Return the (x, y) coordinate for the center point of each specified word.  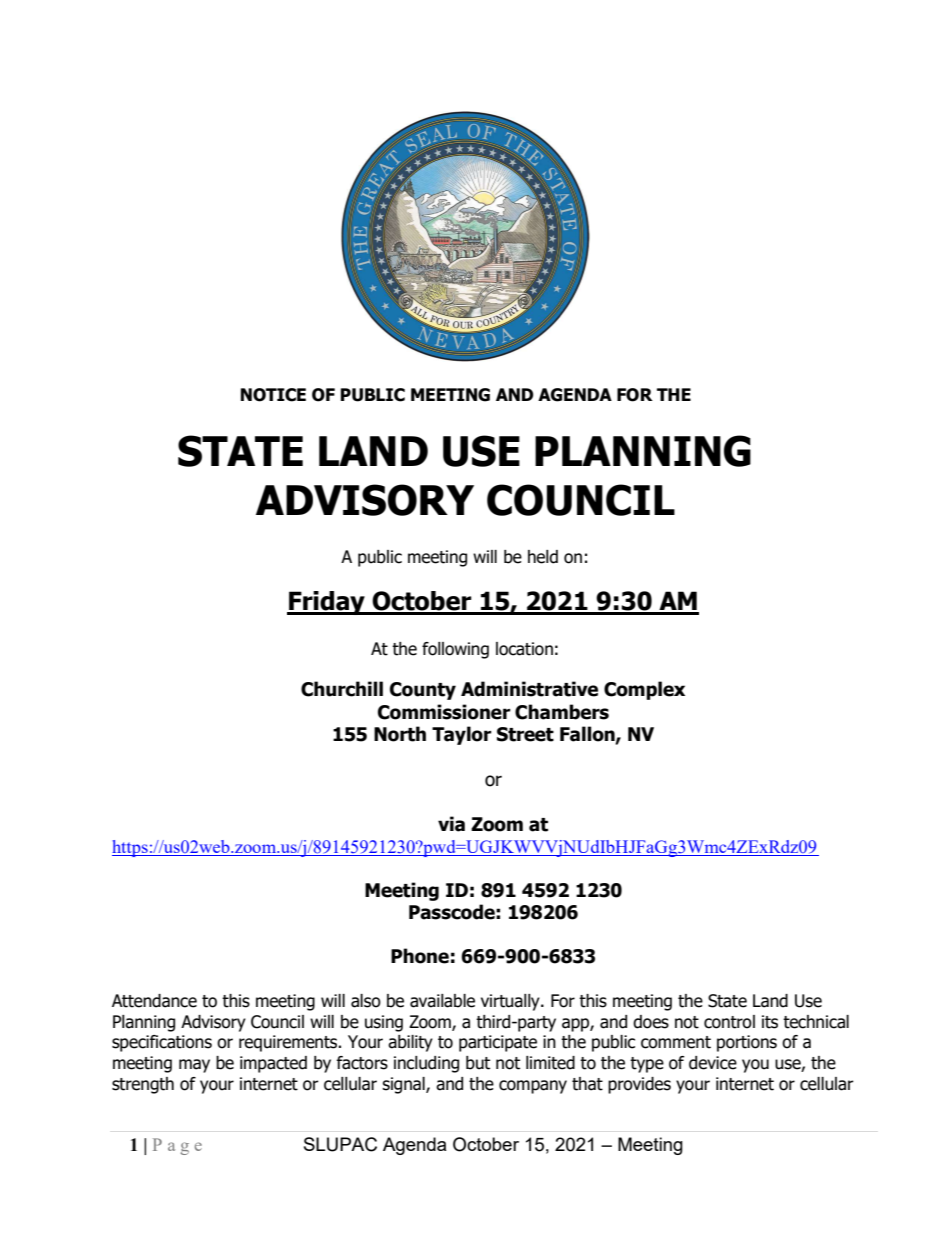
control (729, 1022)
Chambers (562, 712)
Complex (644, 690)
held (543, 557)
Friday (327, 603)
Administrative (529, 689)
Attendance (154, 1001)
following (455, 650)
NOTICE (273, 395)
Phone (420, 956)
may (194, 1066)
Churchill (342, 689)
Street (525, 734)
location (524, 649)
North (400, 734)
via (451, 824)
